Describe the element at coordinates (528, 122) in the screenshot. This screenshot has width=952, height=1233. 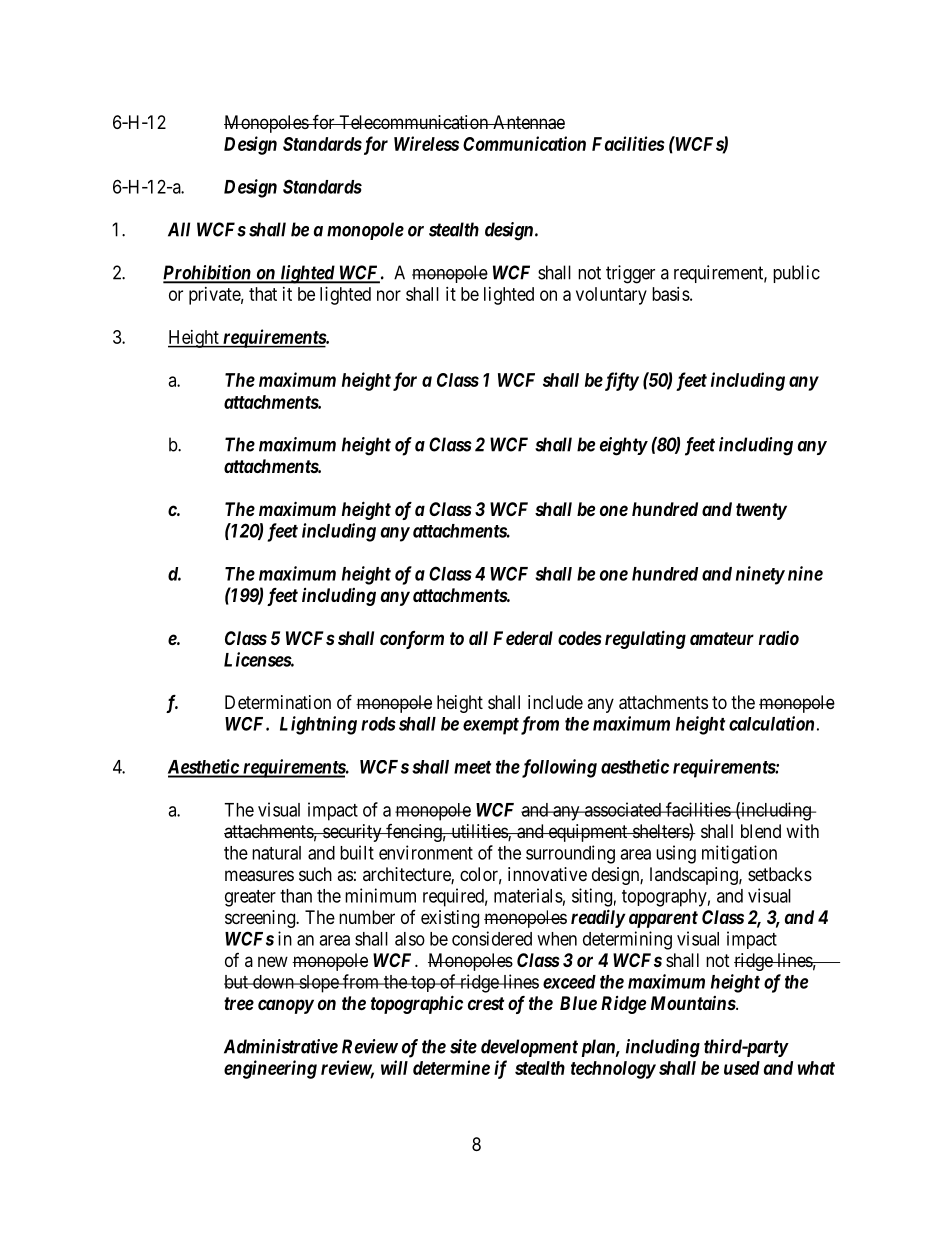
I see `Antennae` at that location.
